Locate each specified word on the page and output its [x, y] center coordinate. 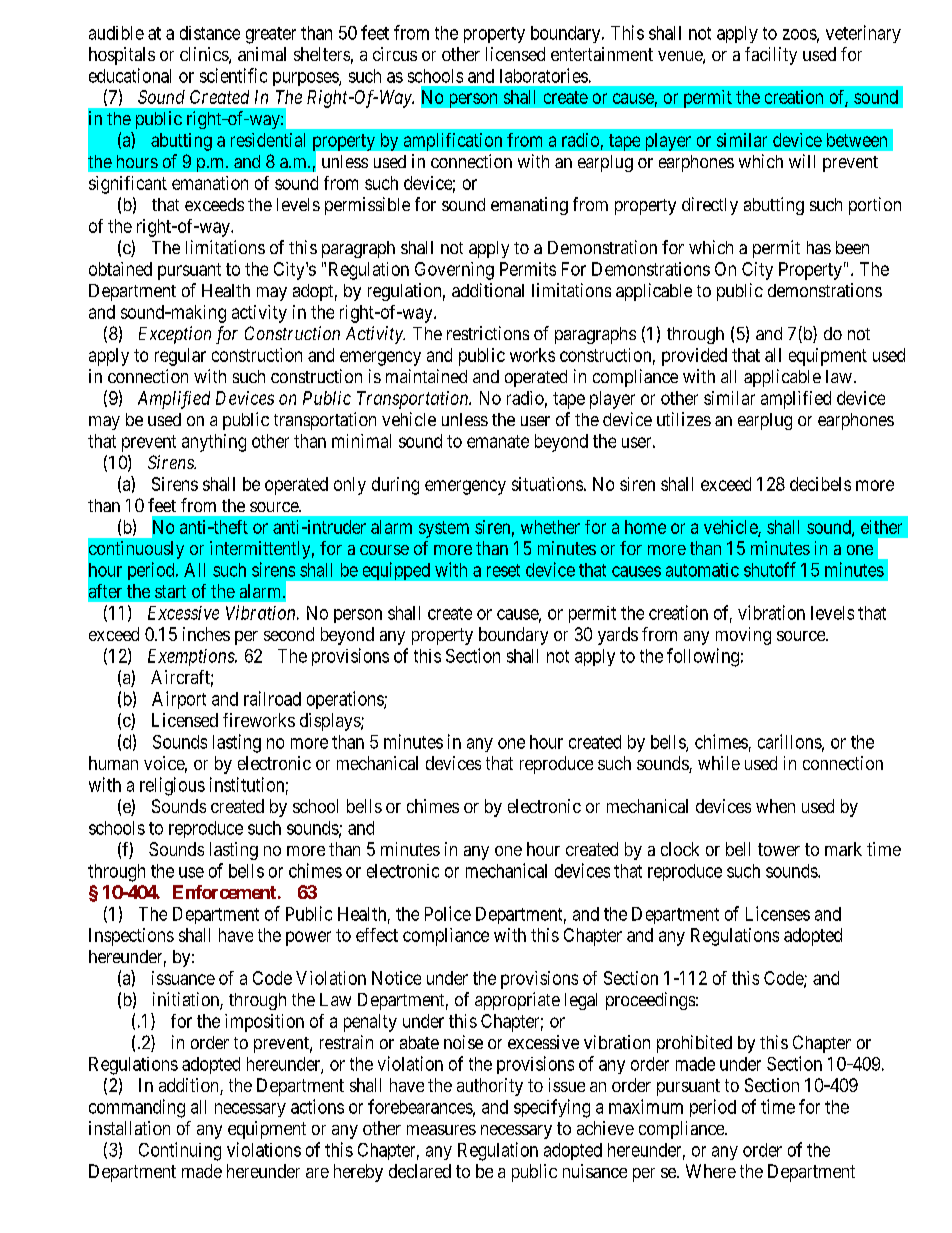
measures [441, 1130]
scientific [233, 75]
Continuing [180, 1151]
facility [771, 56]
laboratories [544, 75]
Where [711, 1171]
